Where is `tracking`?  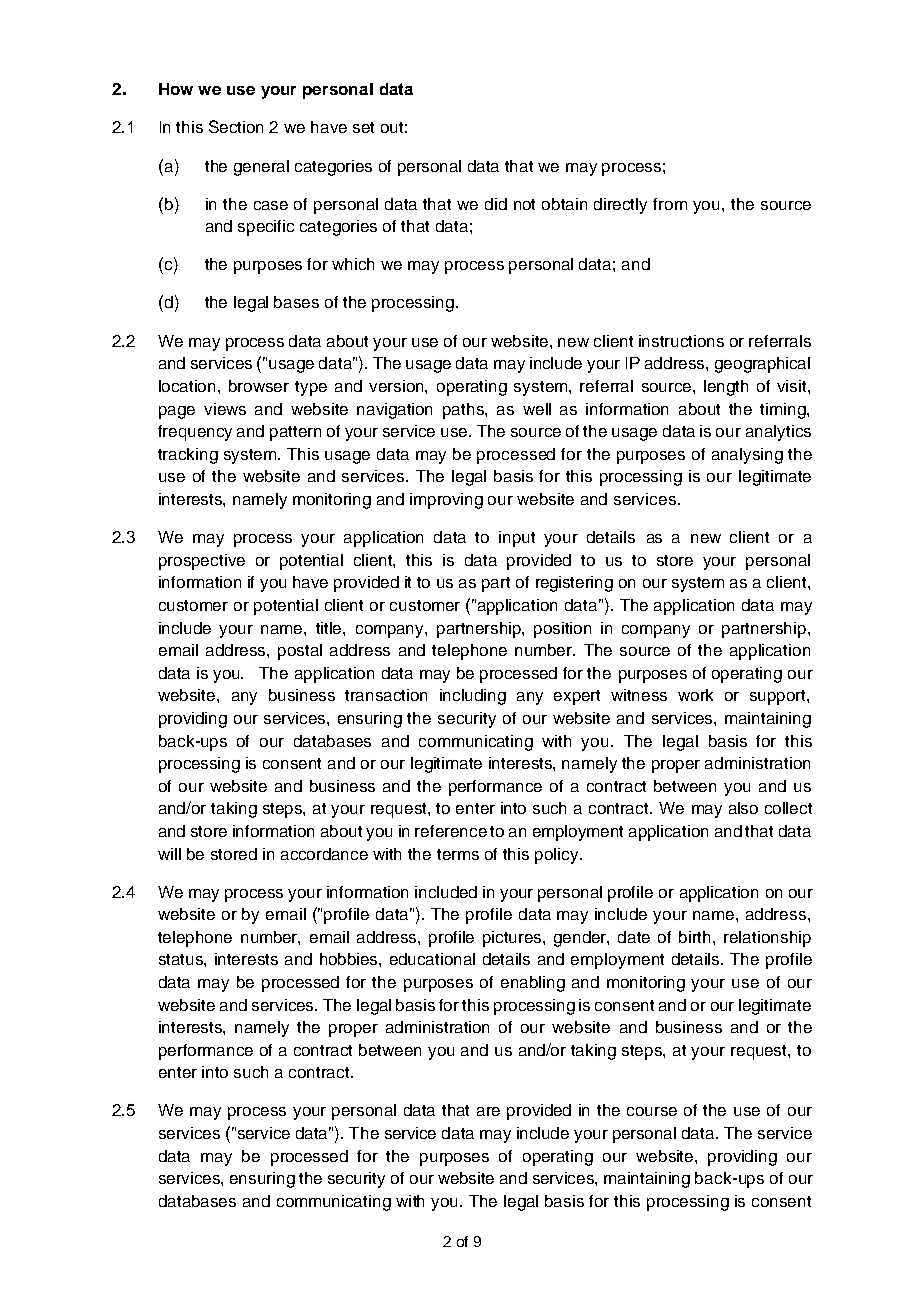
tracking is located at coordinates (188, 456).
